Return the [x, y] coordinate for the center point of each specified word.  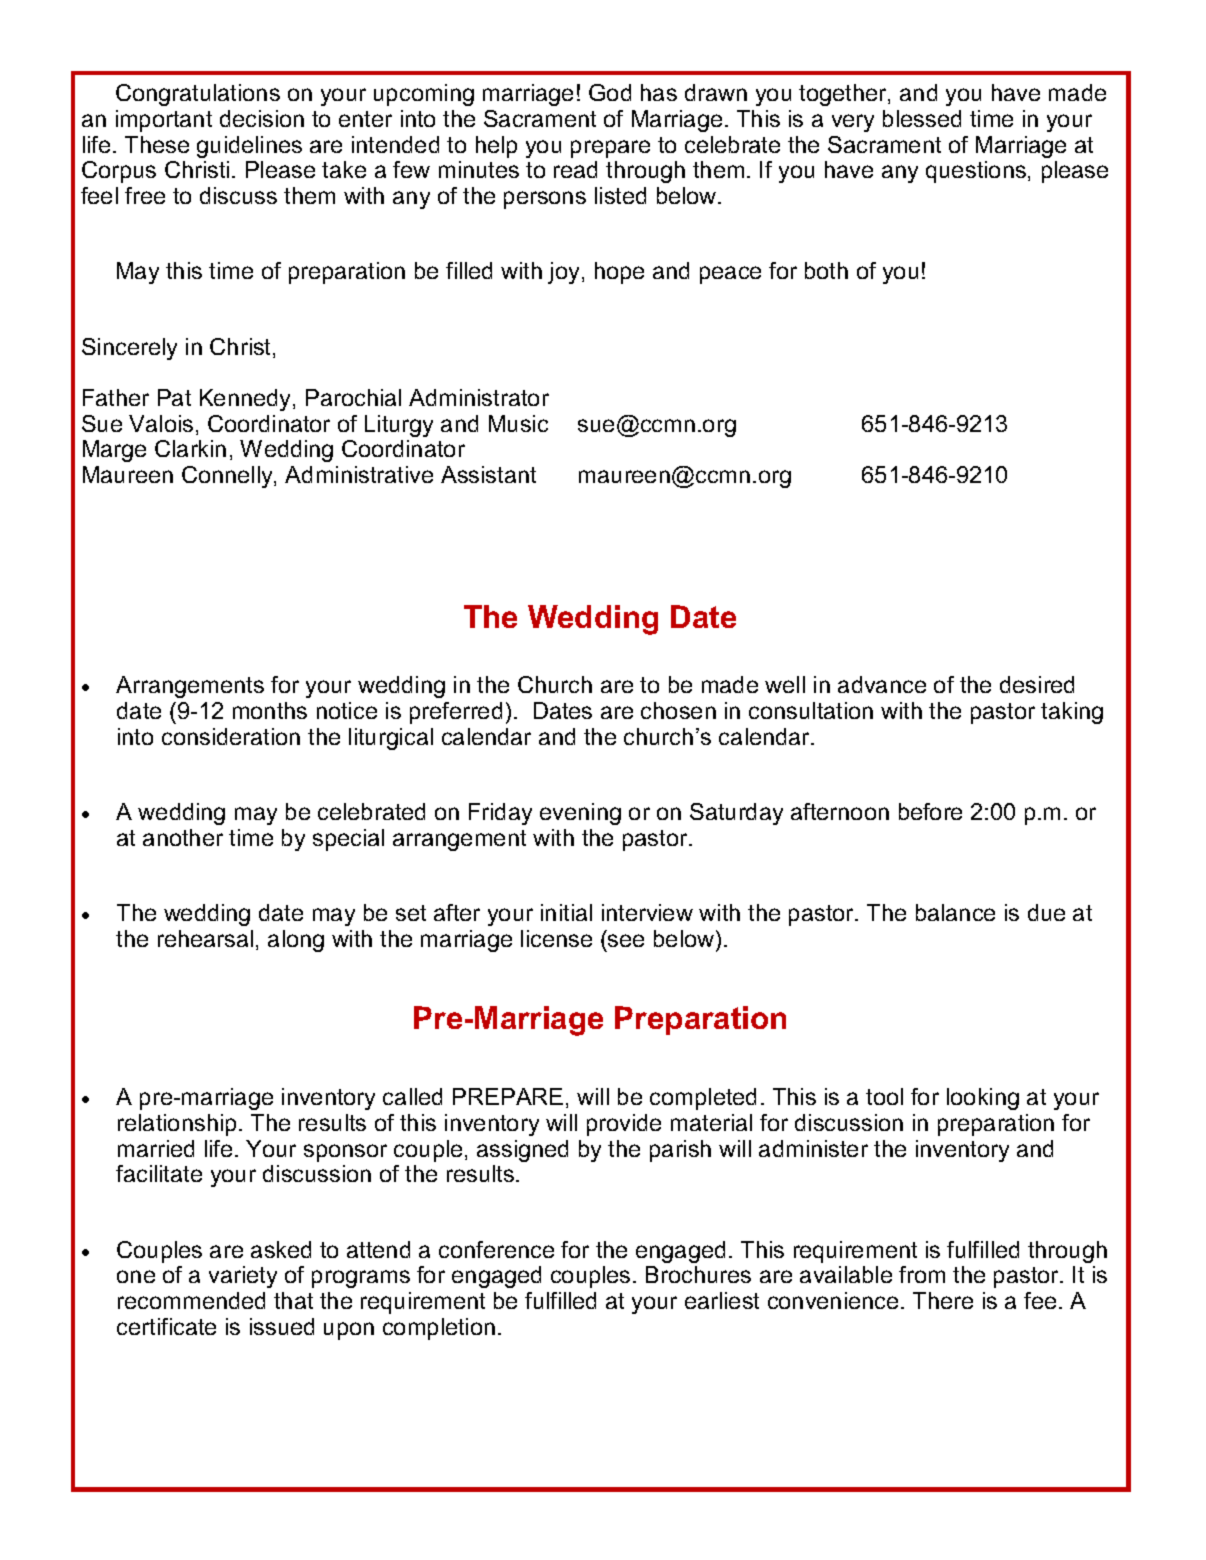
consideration [231, 736]
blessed [922, 118]
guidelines [249, 147]
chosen [678, 710]
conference [496, 1249]
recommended [191, 1300]
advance [882, 684]
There [943, 1300]
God [610, 92]
